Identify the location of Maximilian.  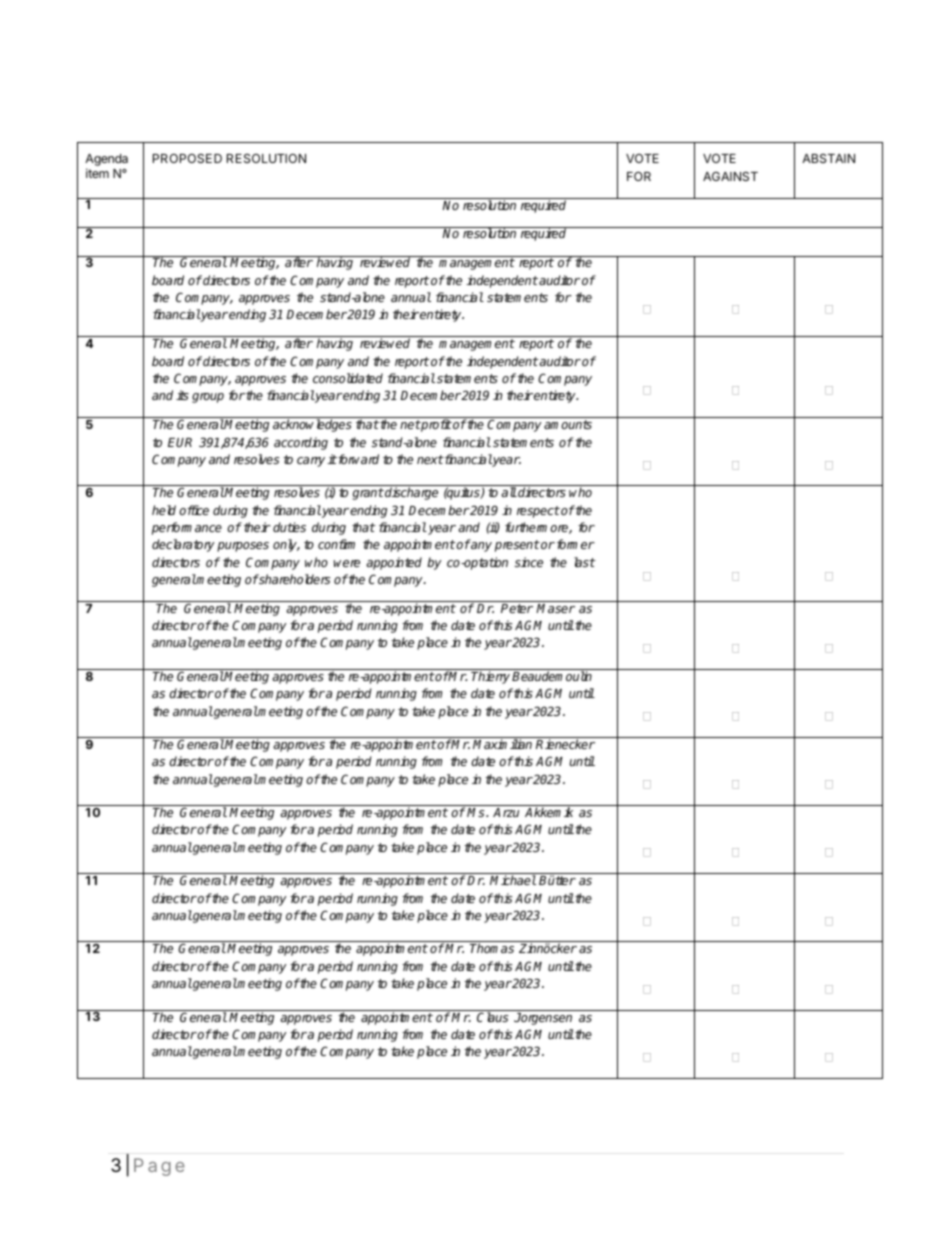
(502, 744).
